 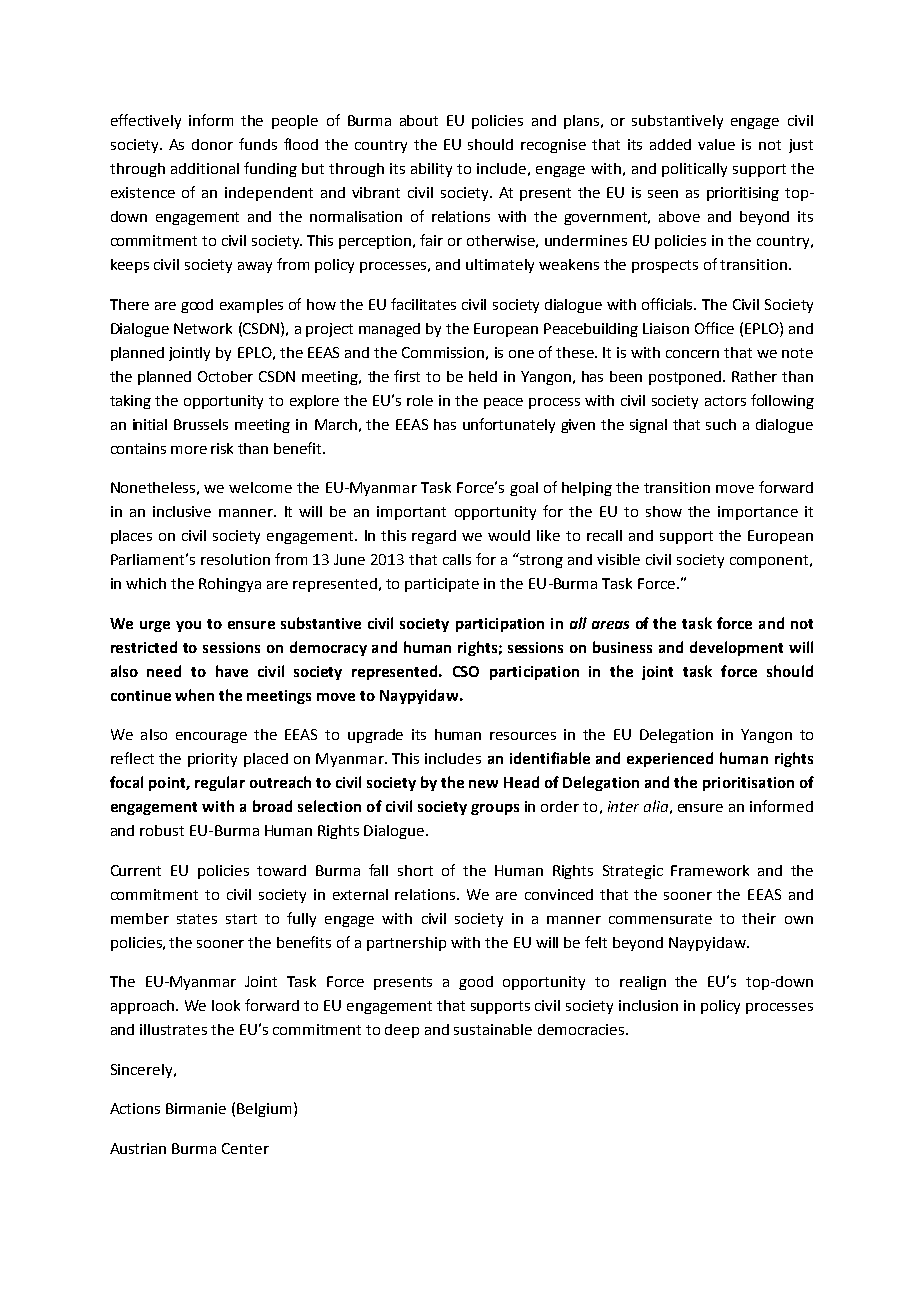 What do you see at coordinates (220, 783) in the image?
I see `regular` at bounding box center [220, 783].
